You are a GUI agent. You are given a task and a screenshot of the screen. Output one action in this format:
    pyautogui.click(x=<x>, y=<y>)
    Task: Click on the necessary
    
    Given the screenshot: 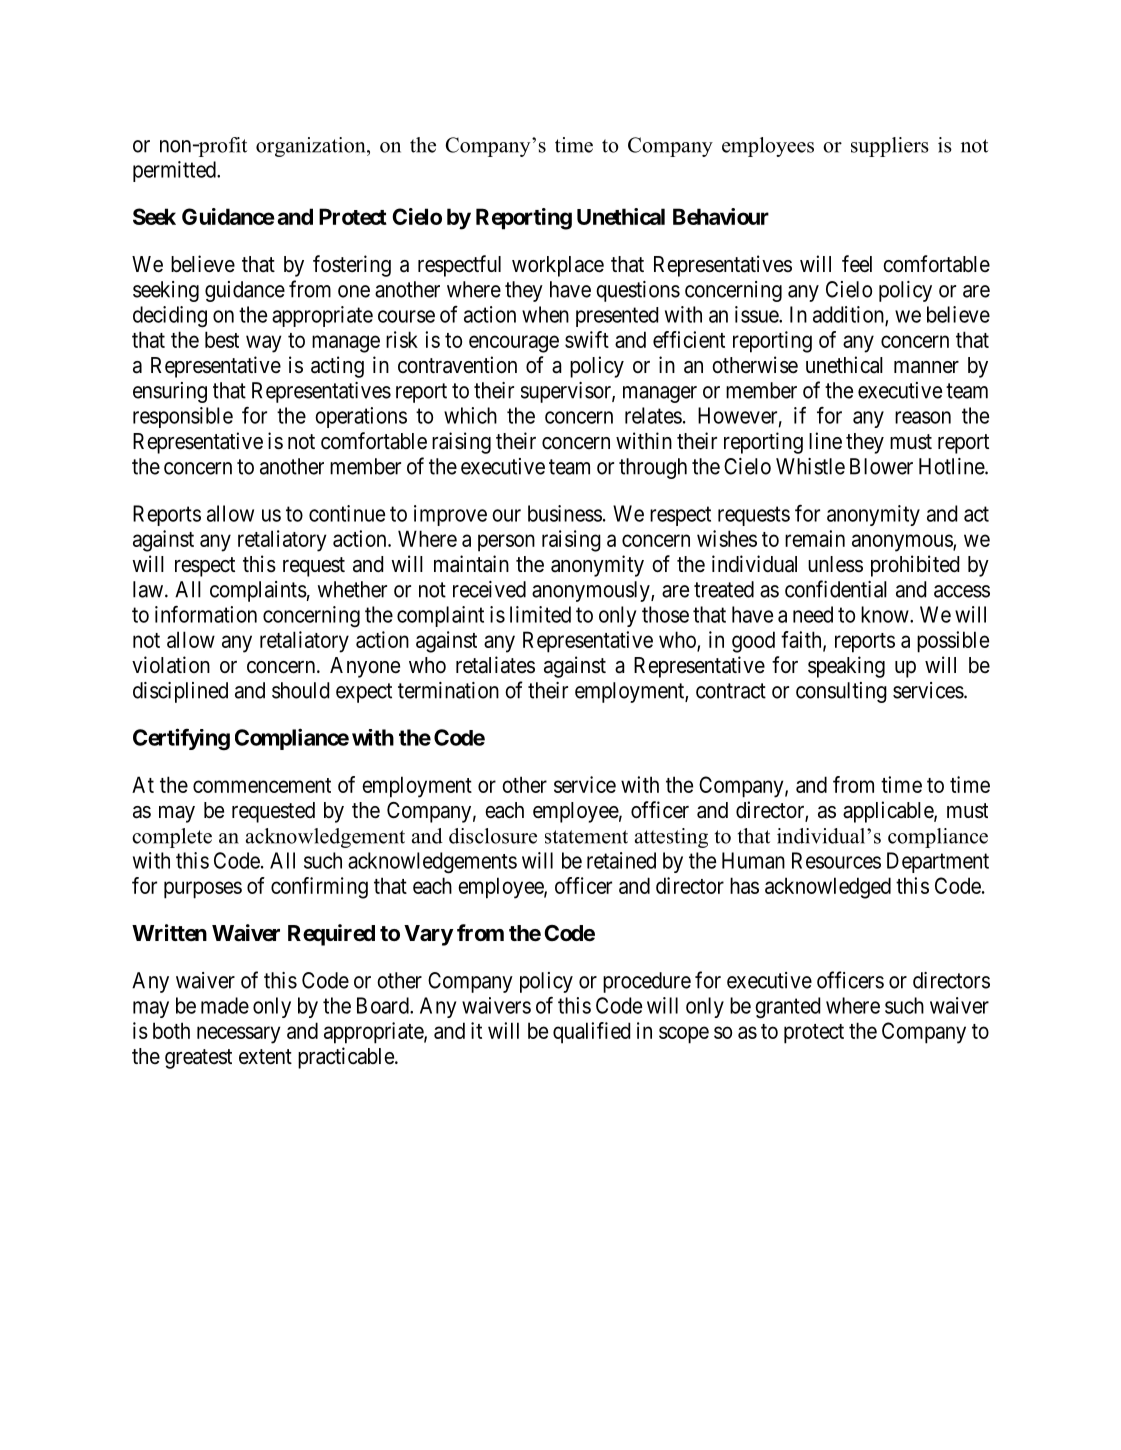 What is the action you would take?
    pyautogui.click(x=239, y=1035)
